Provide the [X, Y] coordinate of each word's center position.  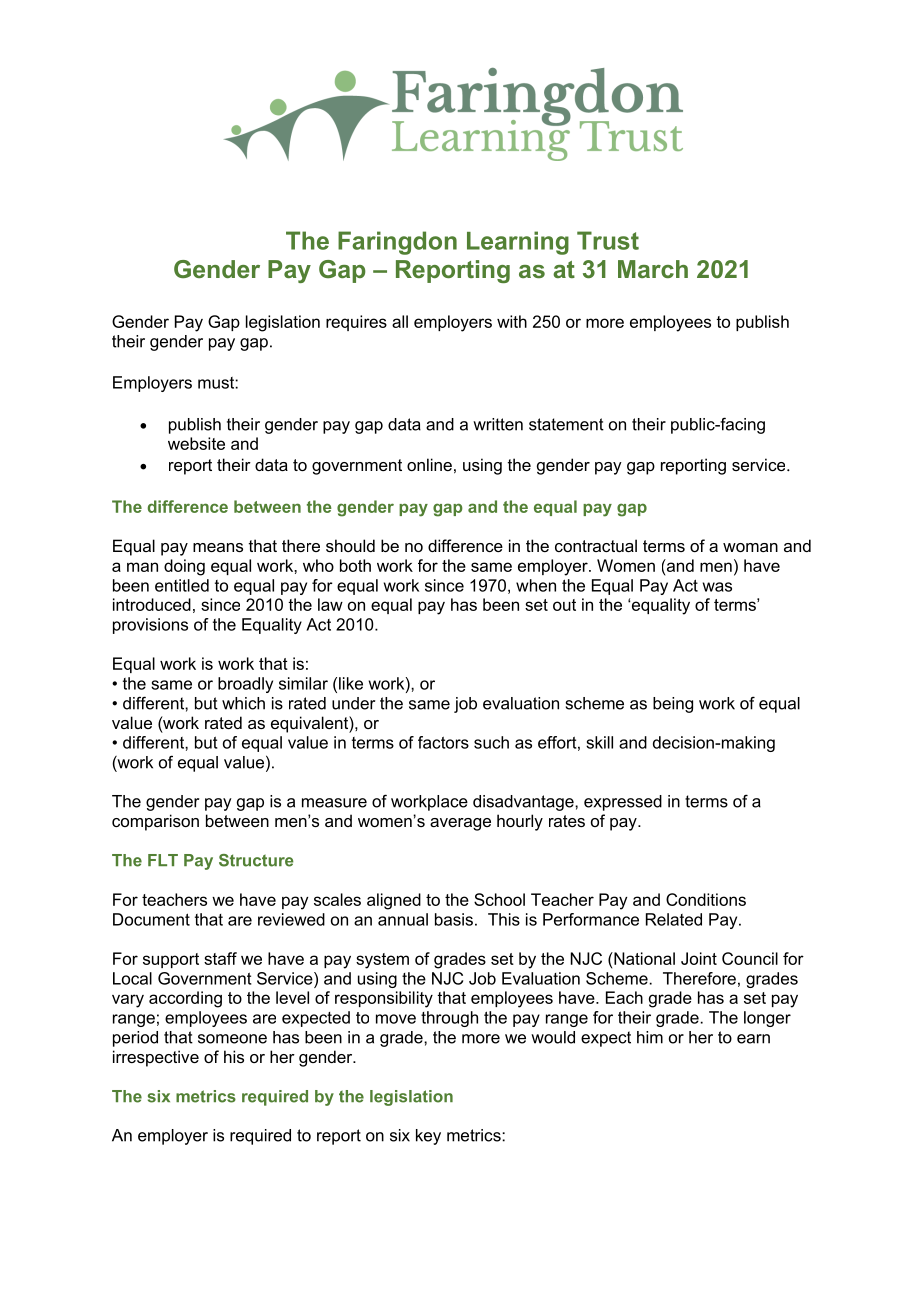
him [650, 1037]
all [400, 321]
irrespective [156, 1058]
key [428, 1137]
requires [356, 323]
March [653, 269]
